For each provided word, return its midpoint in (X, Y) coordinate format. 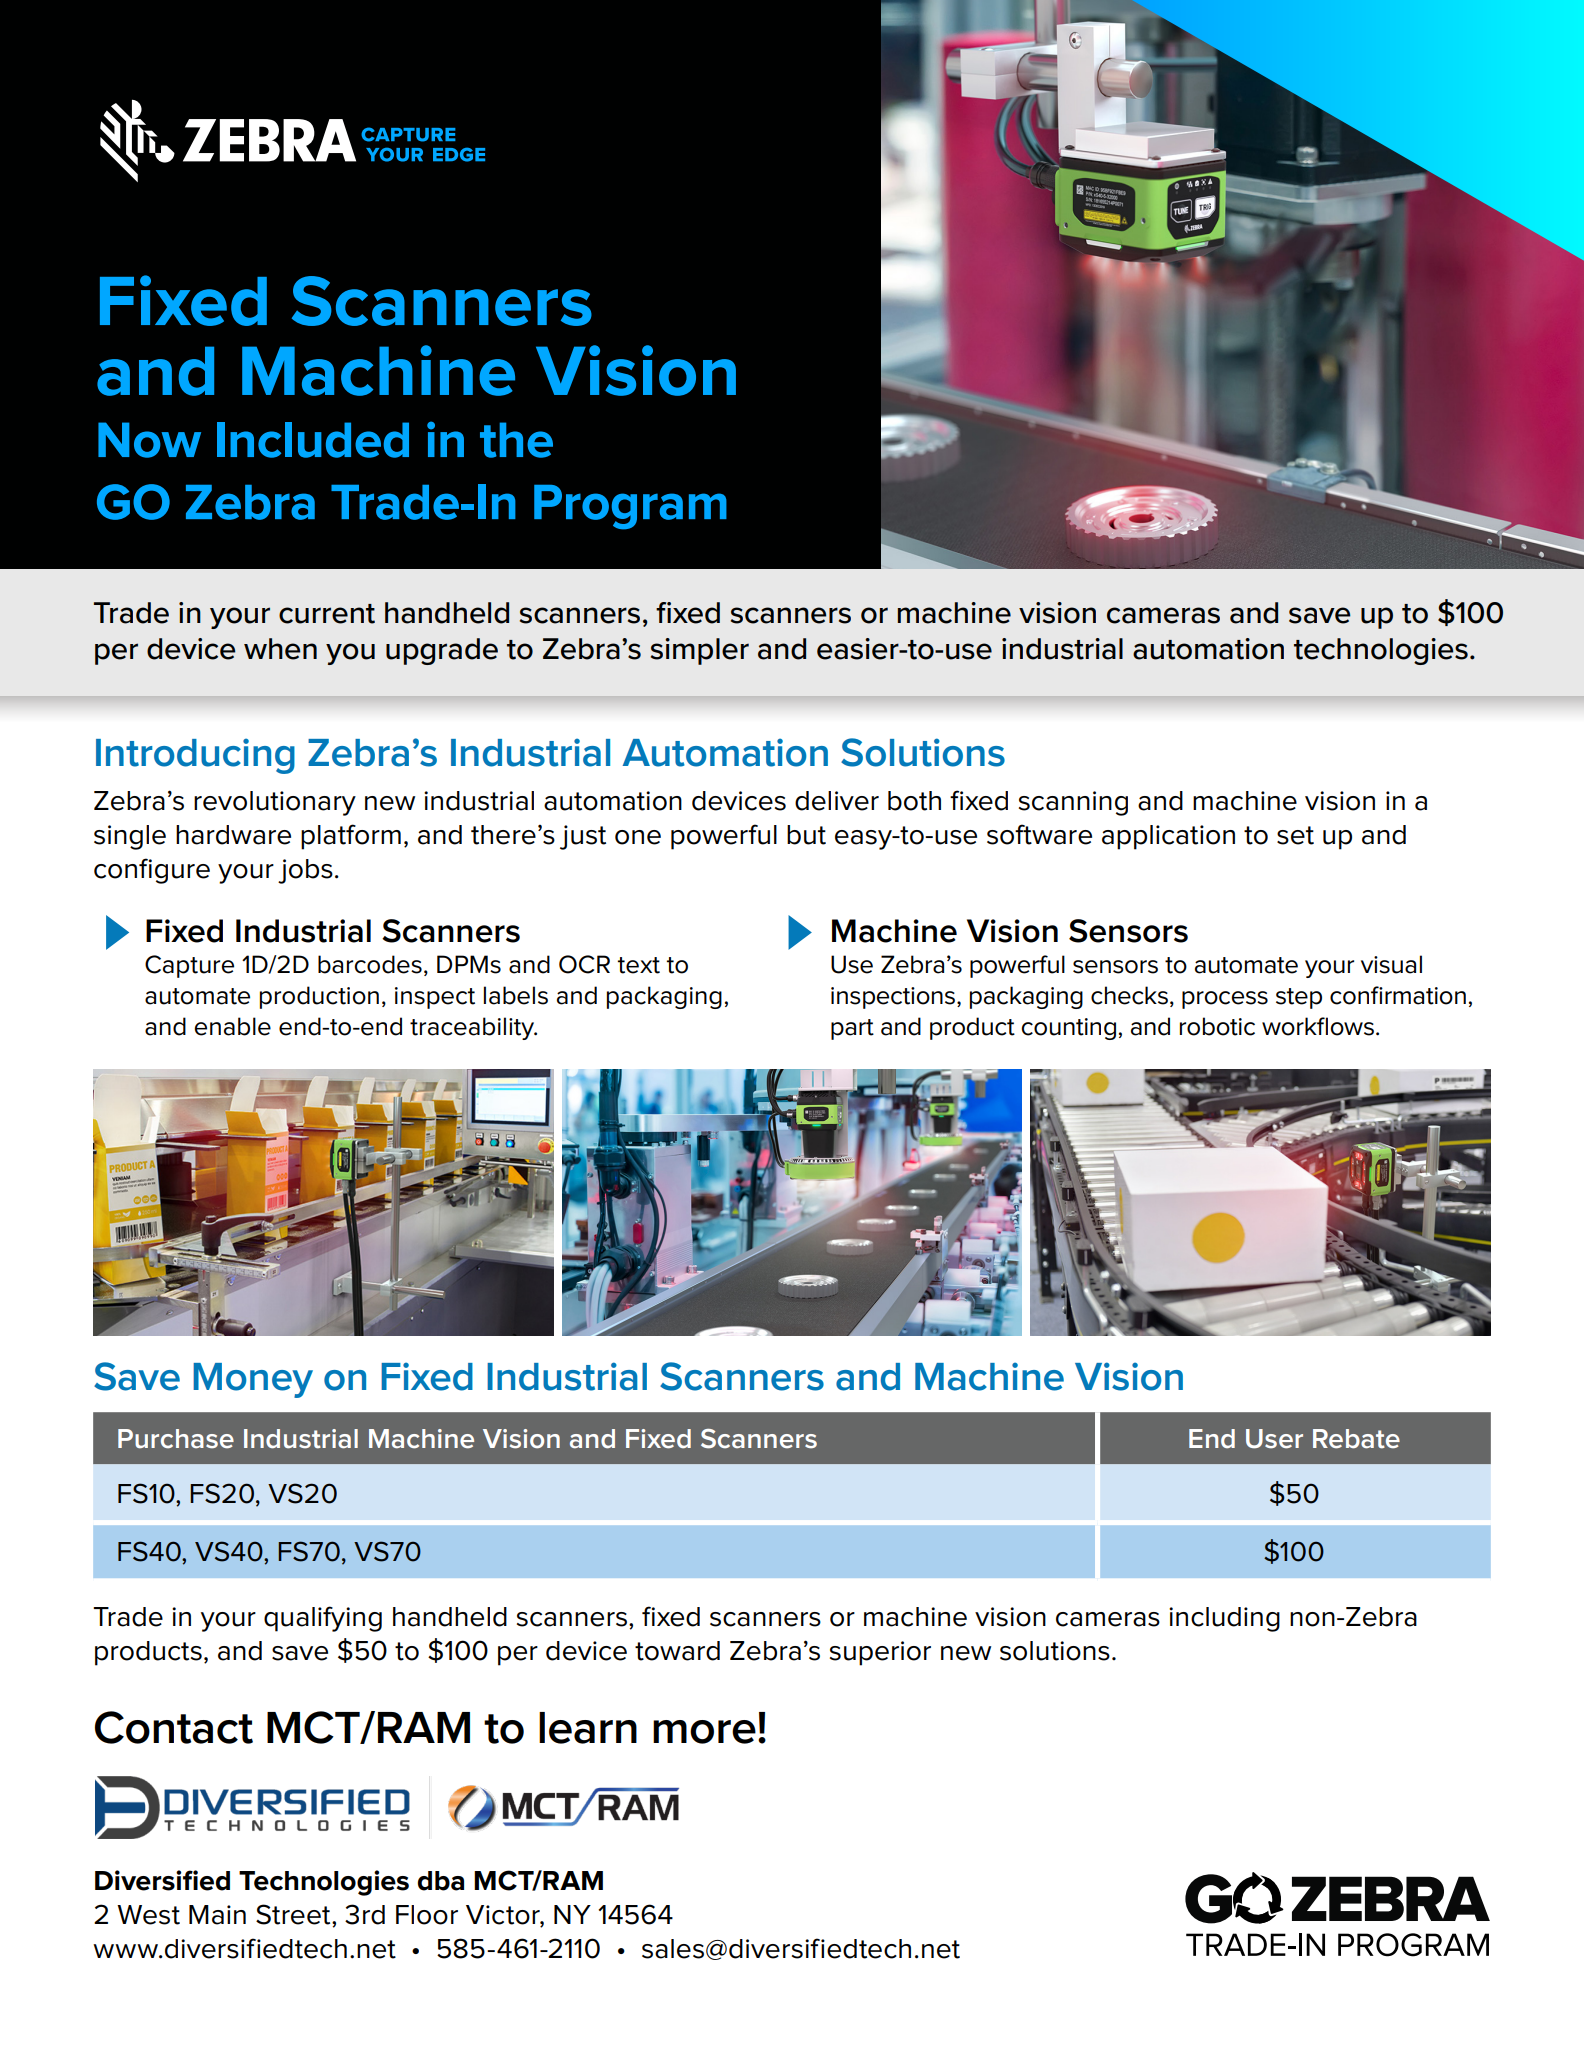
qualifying (323, 1619)
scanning (1073, 803)
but (806, 835)
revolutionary (275, 803)
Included (313, 440)
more (704, 1732)
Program (630, 507)
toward (677, 1651)
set (1295, 835)
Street (294, 1914)
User (1274, 1439)
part (852, 1029)
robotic (1217, 1026)
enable (232, 1026)
